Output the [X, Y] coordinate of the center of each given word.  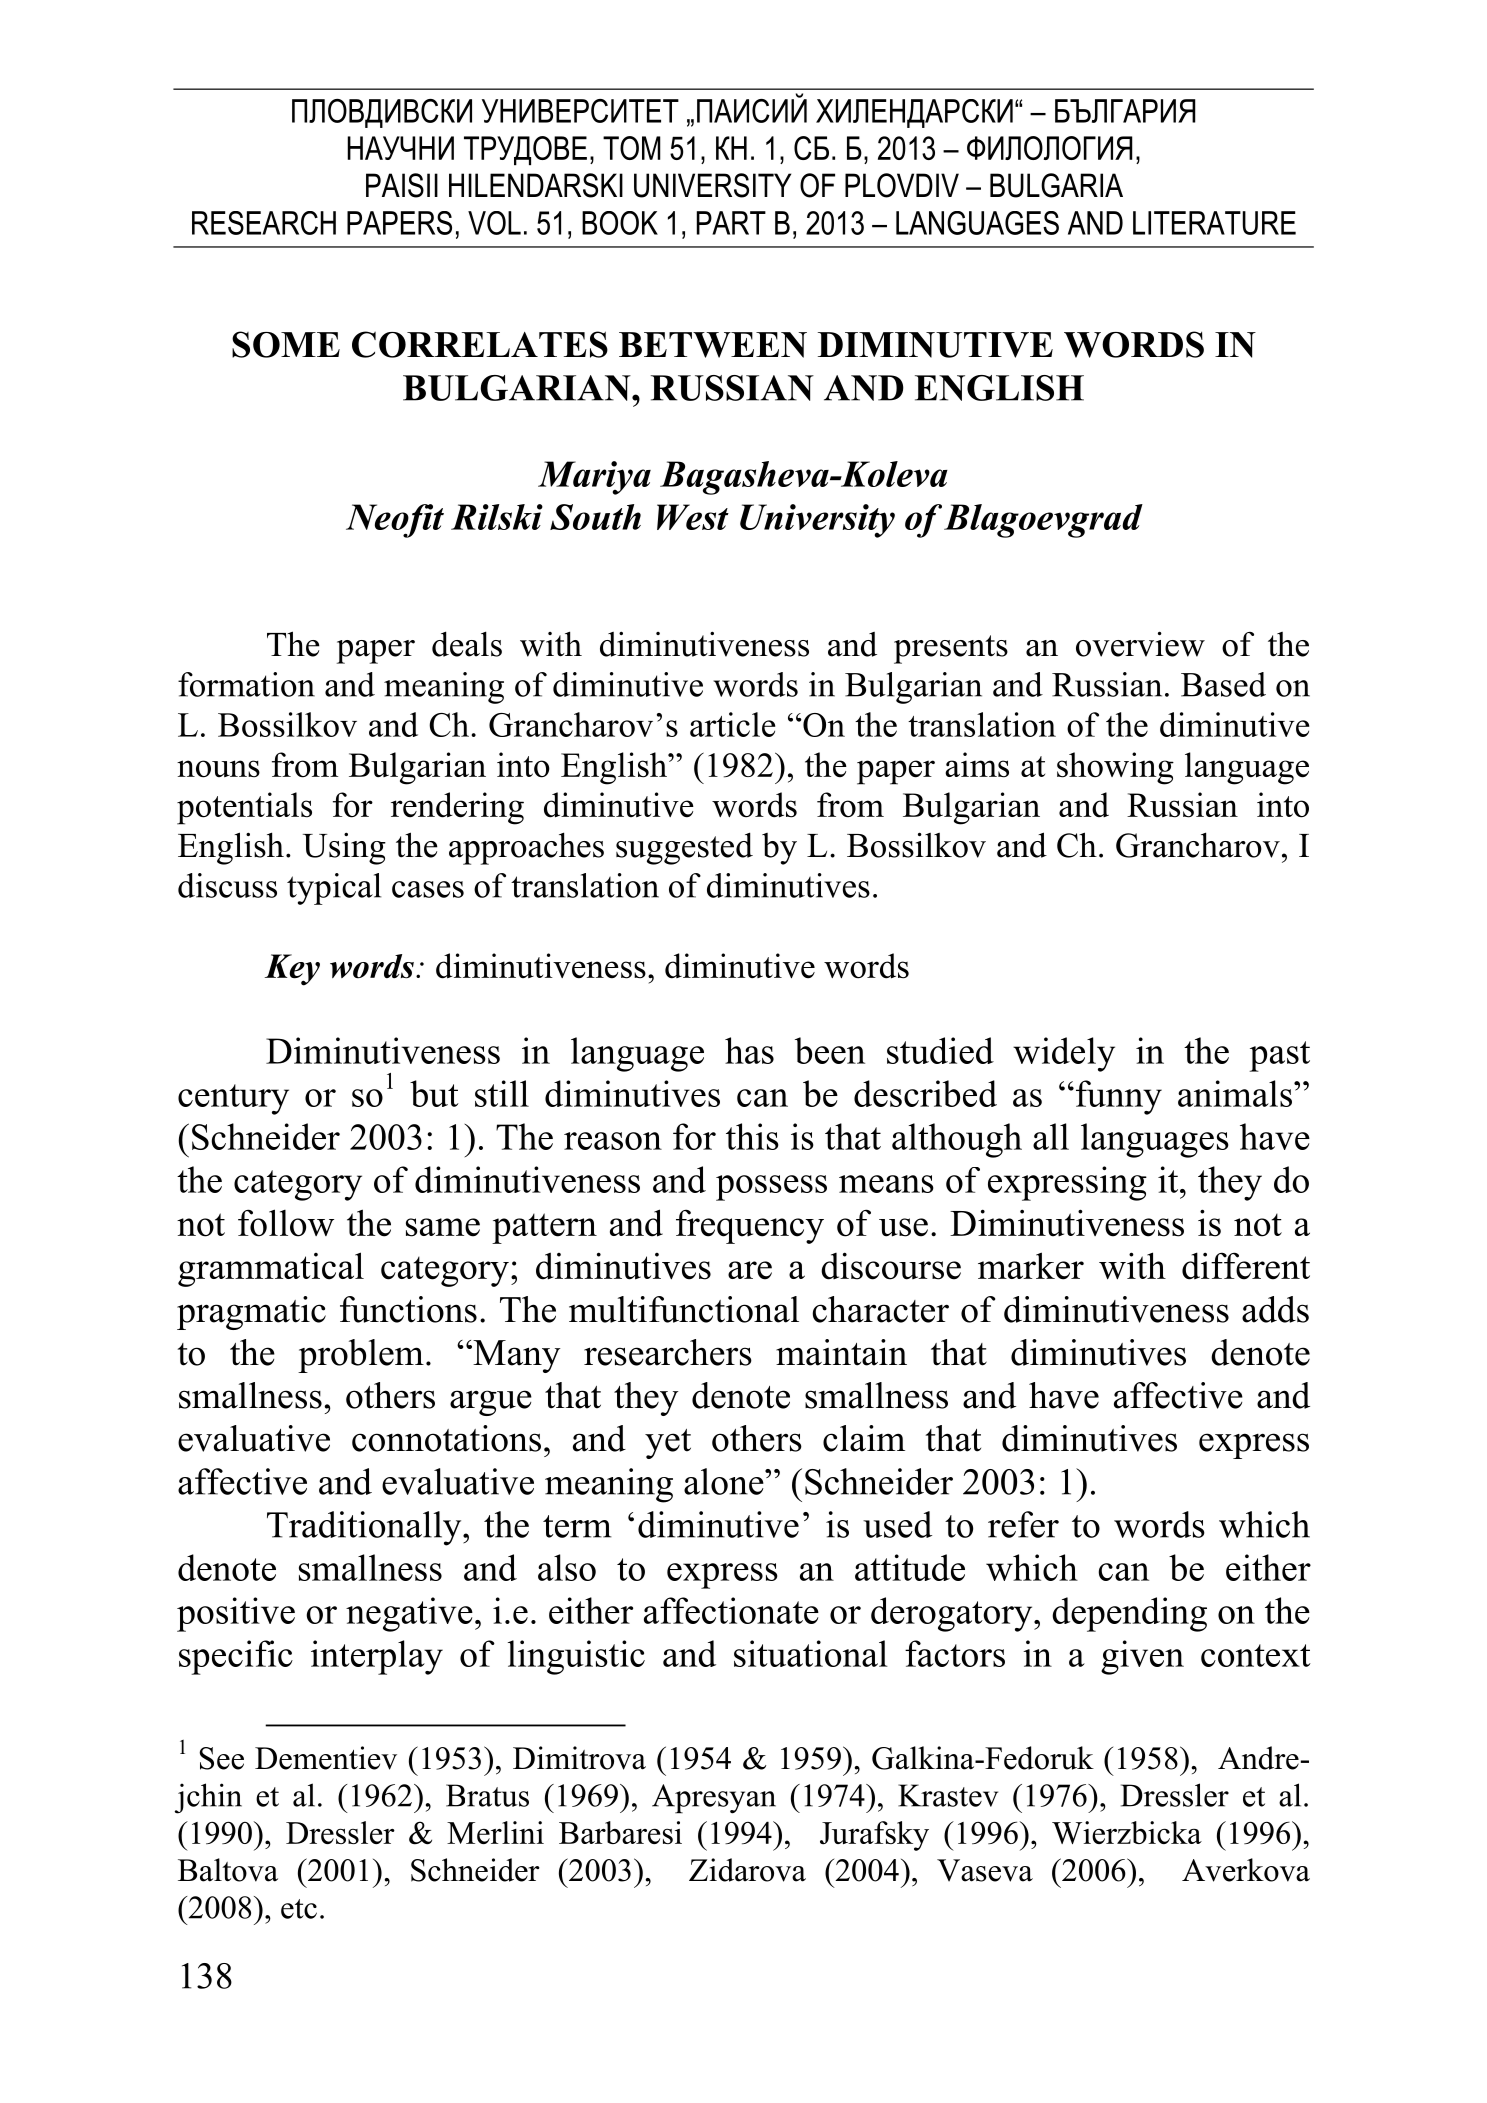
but [434, 1093]
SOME [286, 344]
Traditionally [365, 1528]
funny [1119, 1097]
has [749, 1050]
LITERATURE [1214, 223]
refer [1023, 1524]
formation [246, 684]
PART [731, 223]
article [732, 724]
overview [1140, 644]
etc [299, 1909]
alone [725, 1481]
